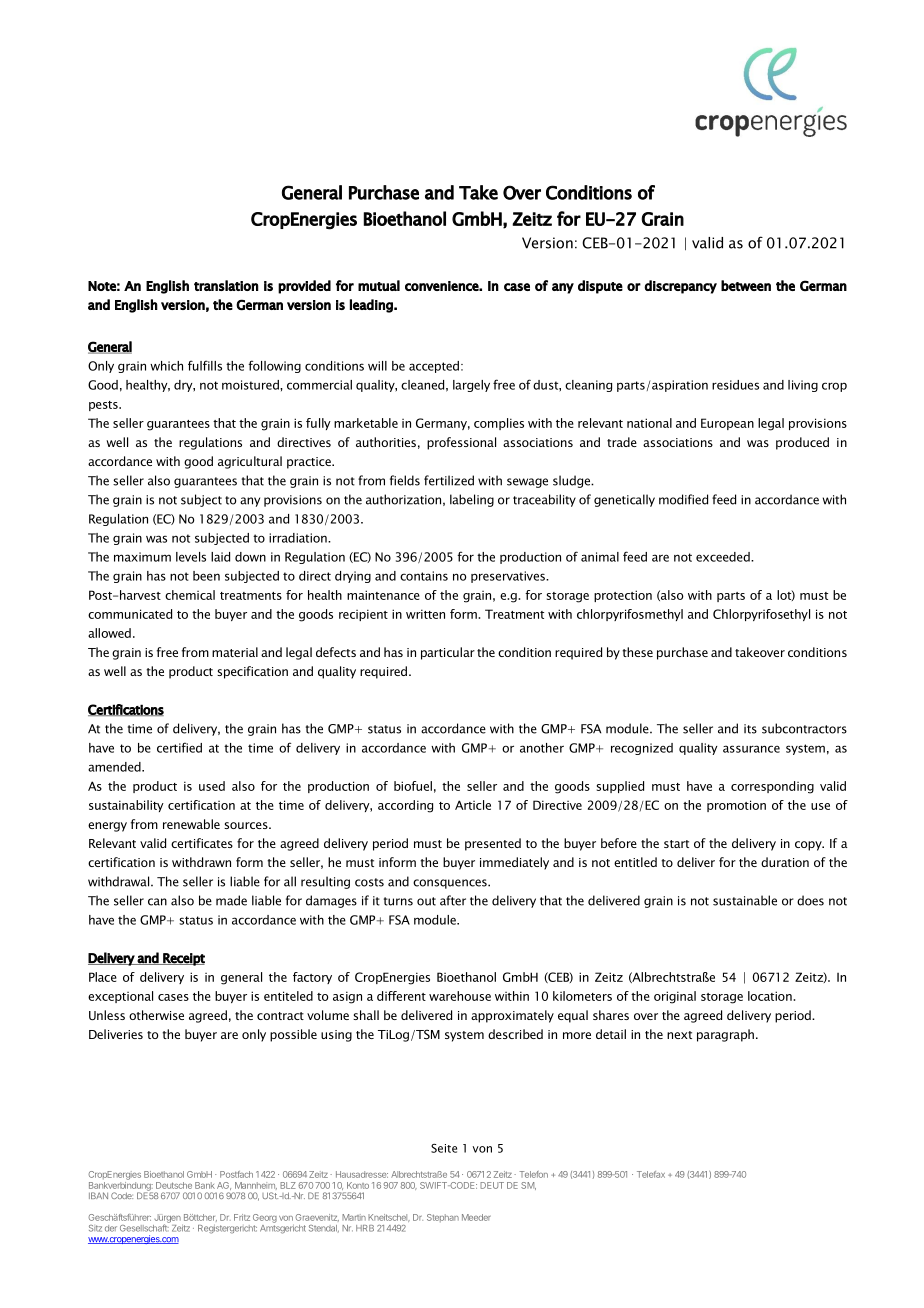  I want to click on Stephan, so click(443, 1218).
